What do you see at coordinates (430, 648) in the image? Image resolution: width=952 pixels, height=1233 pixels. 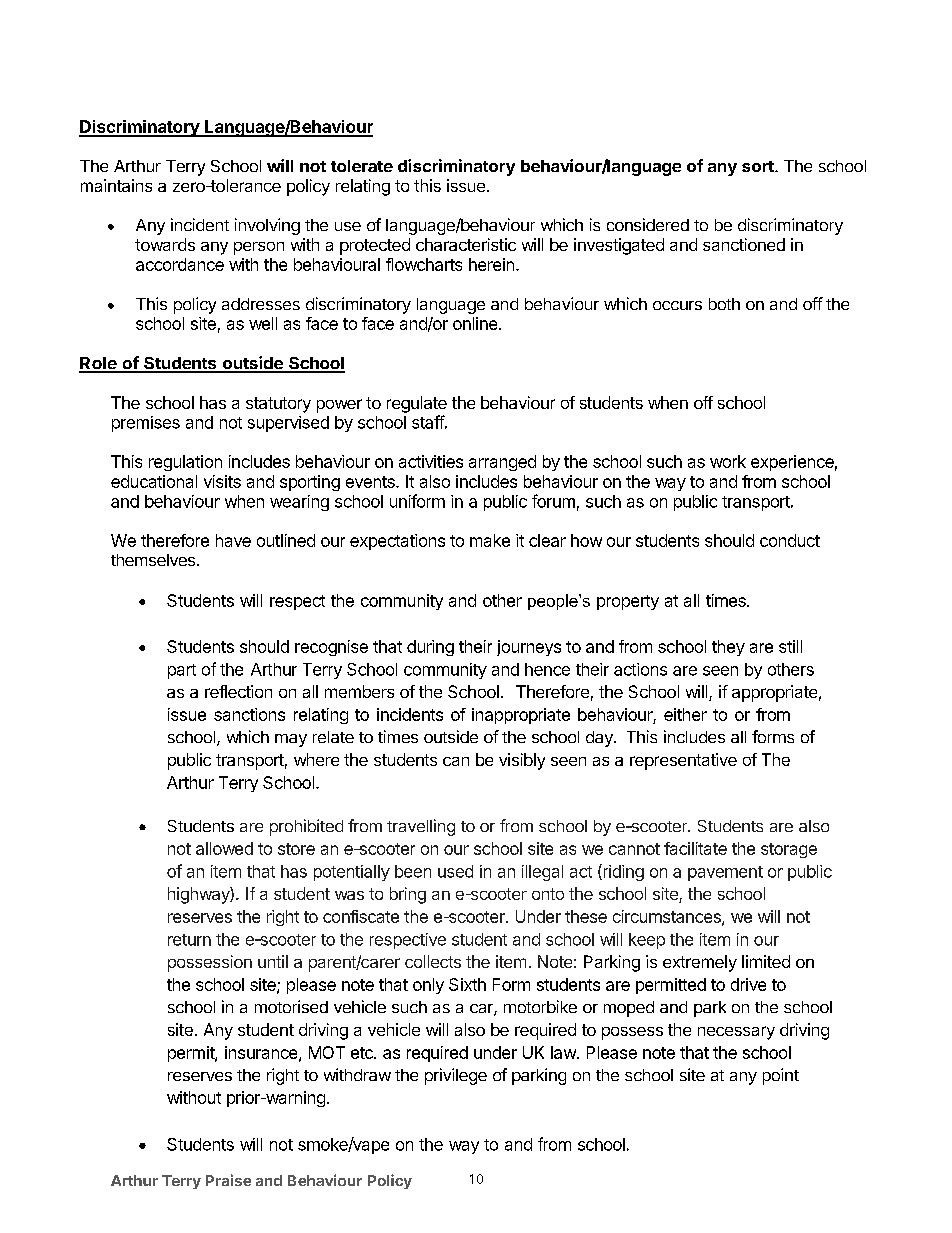 I see `during` at bounding box center [430, 648].
